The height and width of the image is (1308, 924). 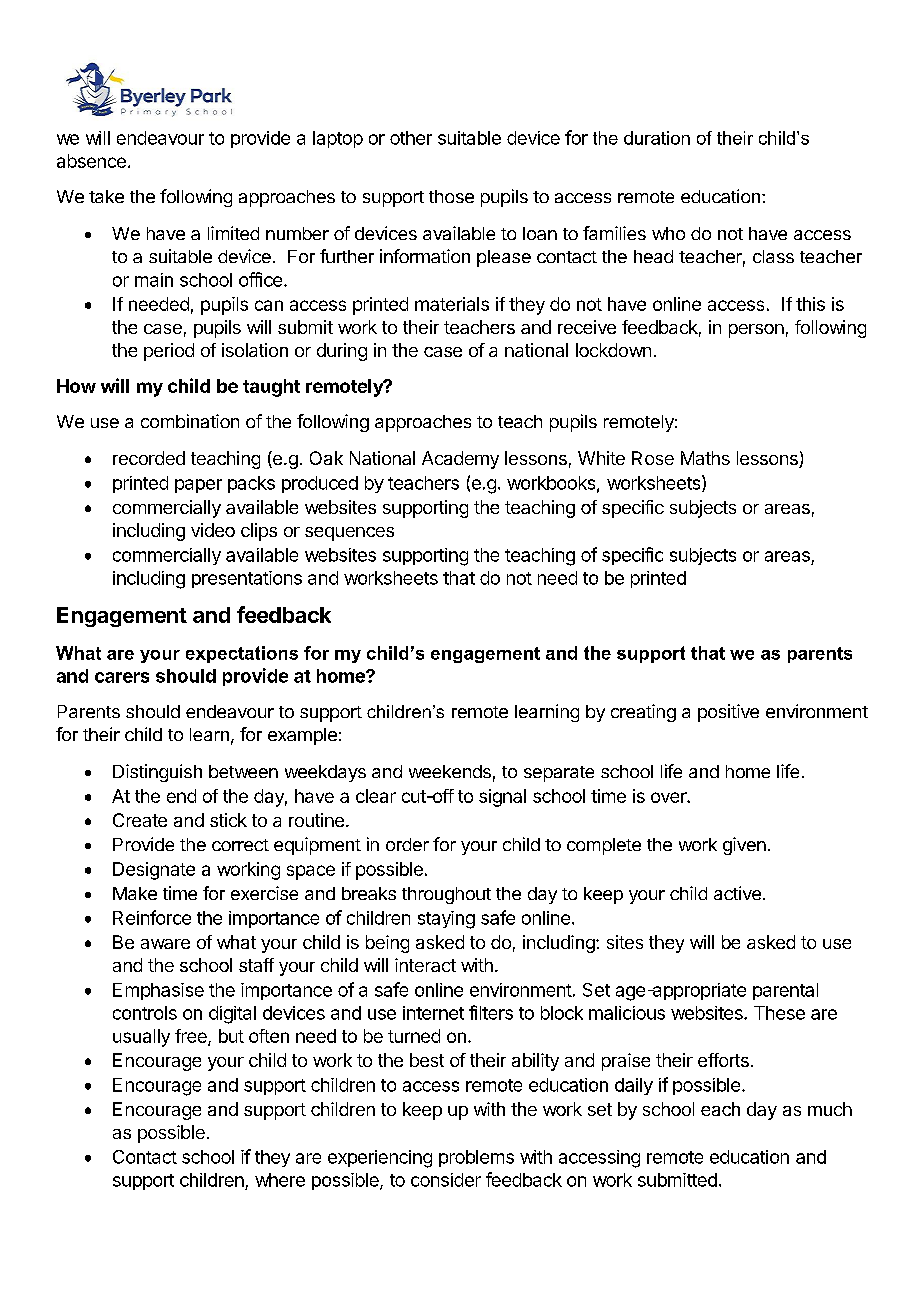 I want to click on much, so click(x=830, y=1109).
